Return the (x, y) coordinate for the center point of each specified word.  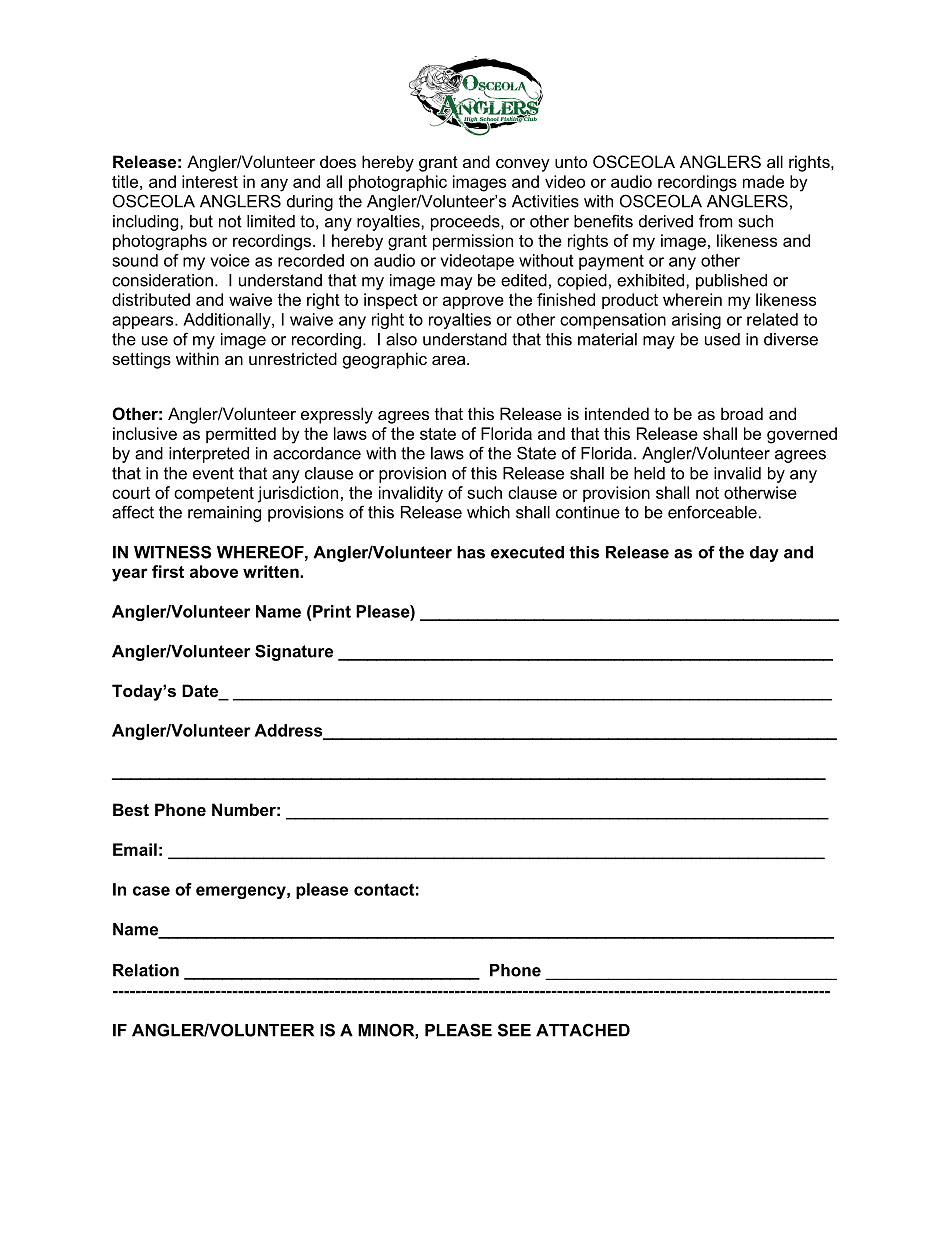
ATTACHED (583, 1030)
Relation (146, 970)
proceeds (466, 223)
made (763, 181)
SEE (514, 1030)
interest (210, 181)
